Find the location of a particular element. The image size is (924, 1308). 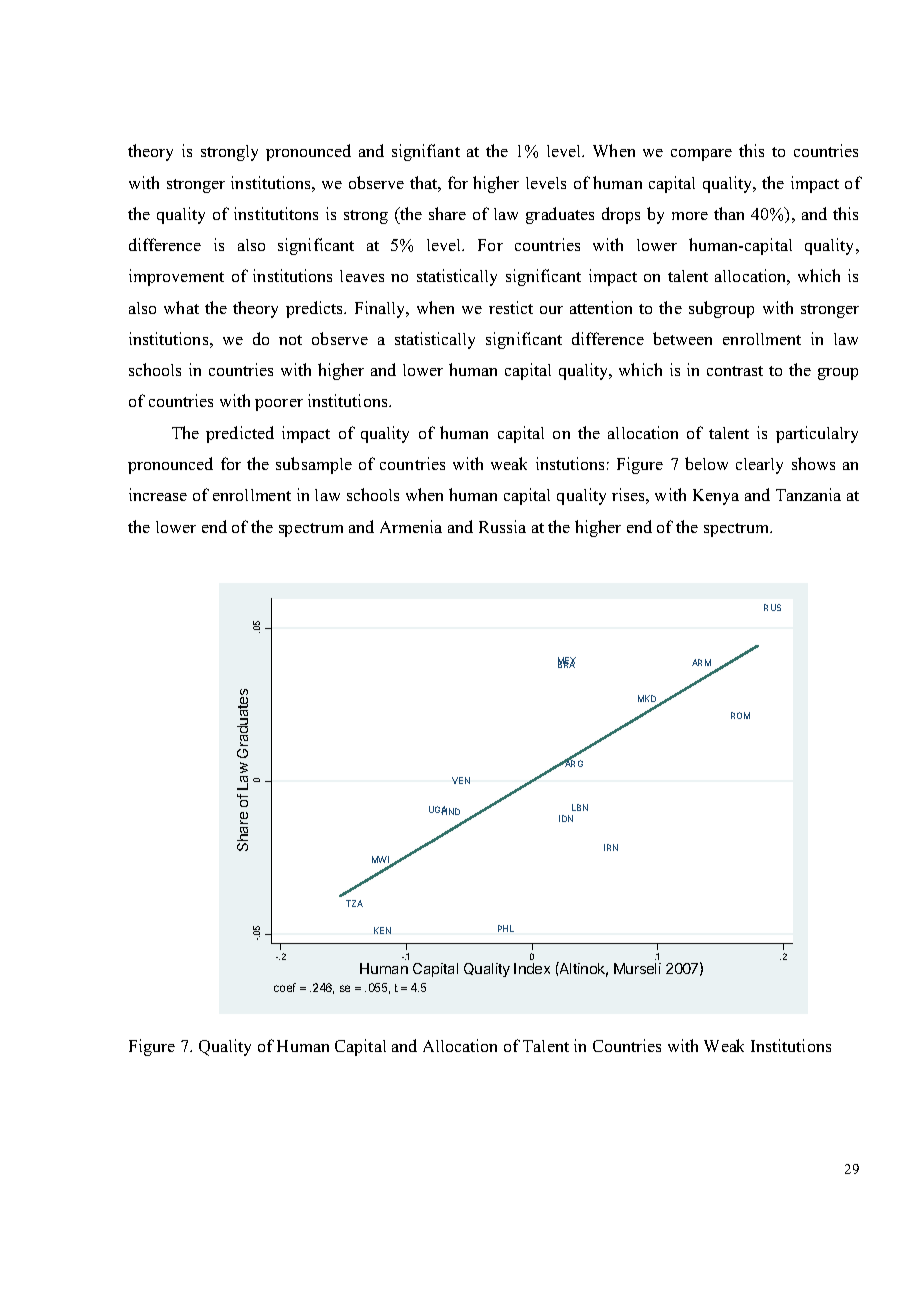

drops is located at coordinates (621, 215).
